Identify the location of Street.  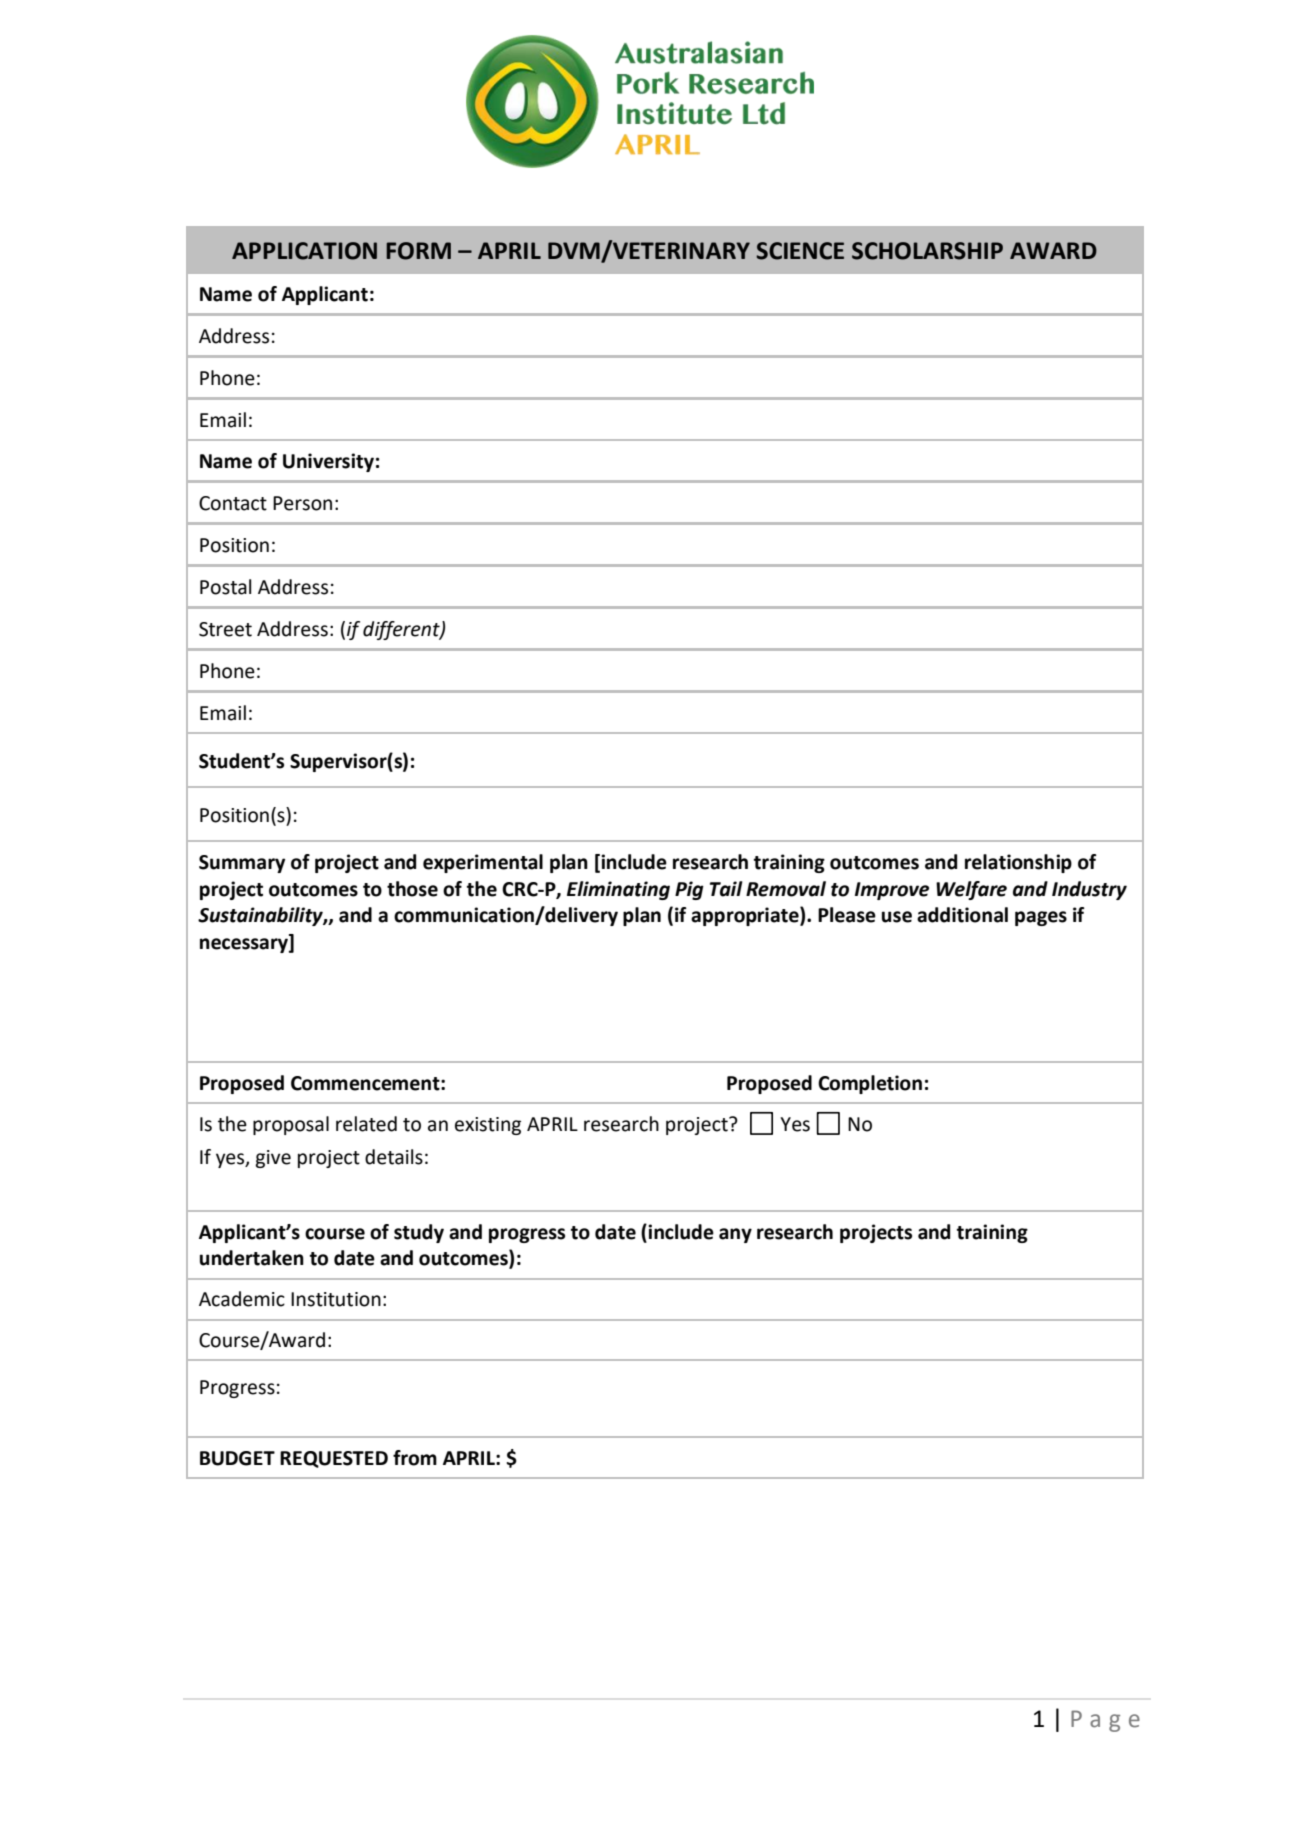
(225, 629).
